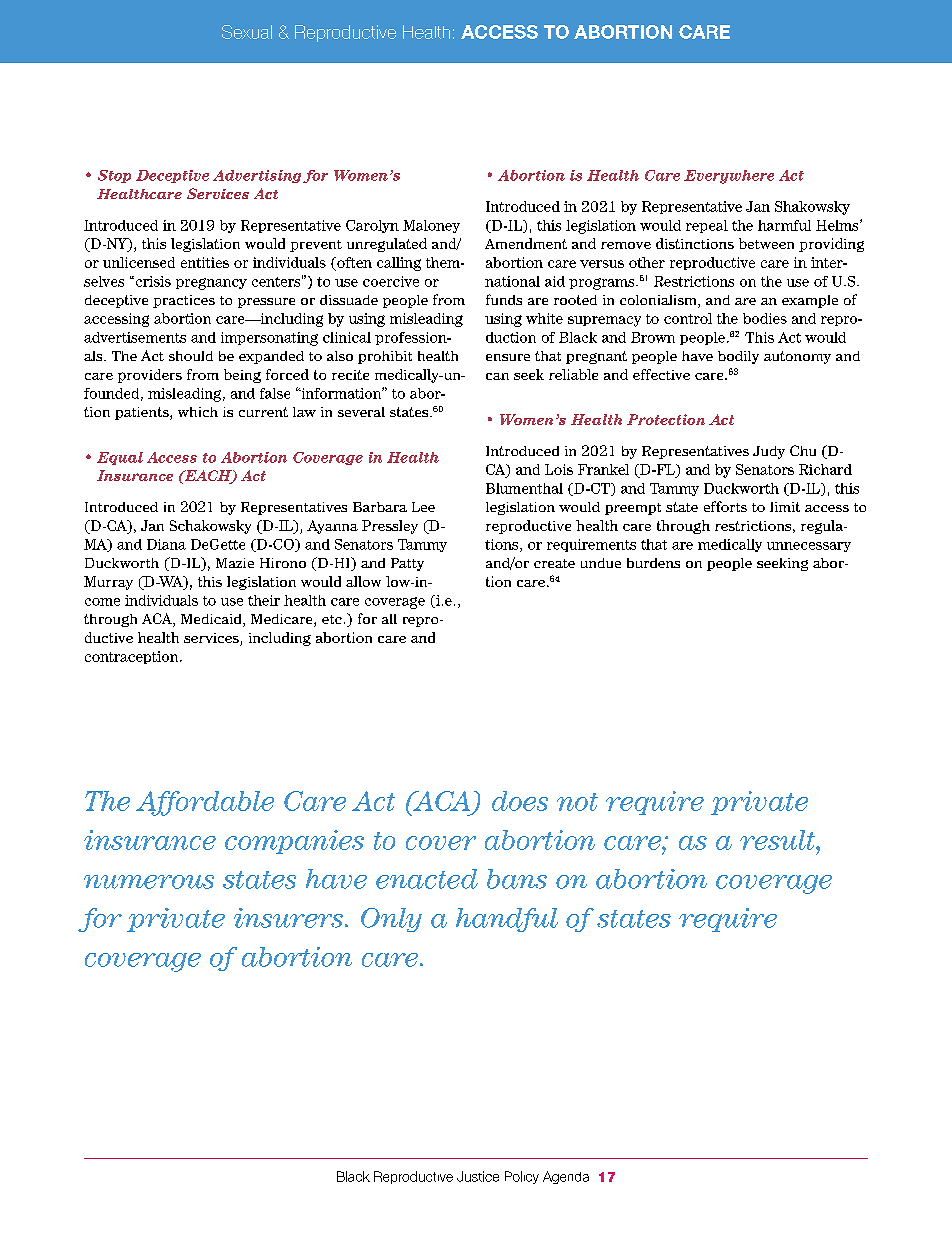 Image resolution: width=952 pixels, height=1233 pixels. I want to click on Justice, so click(478, 1176).
